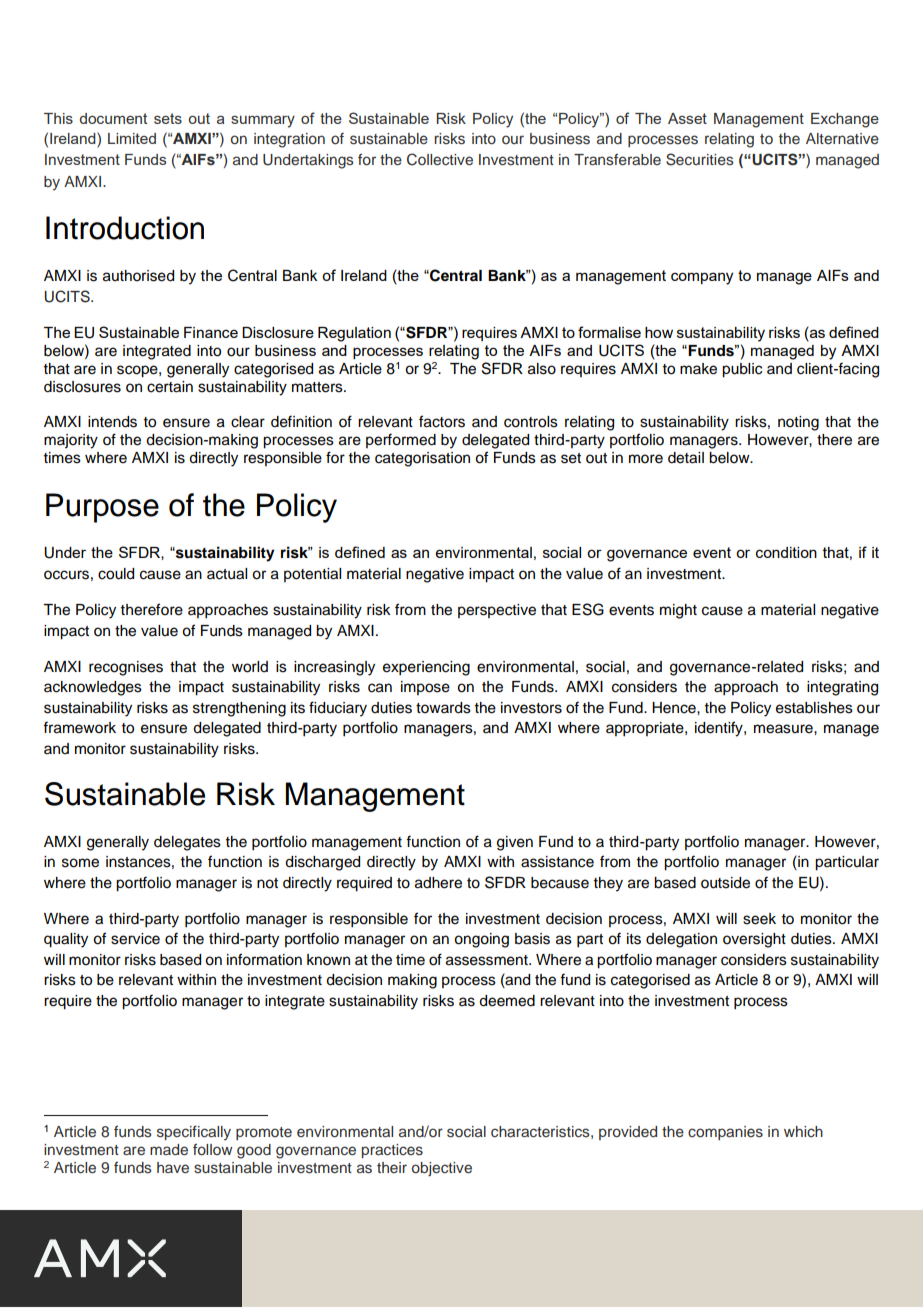  What do you see at coordinates (135, 939) in the screenshot?
I see `service` at bounding box center [135, 939].
